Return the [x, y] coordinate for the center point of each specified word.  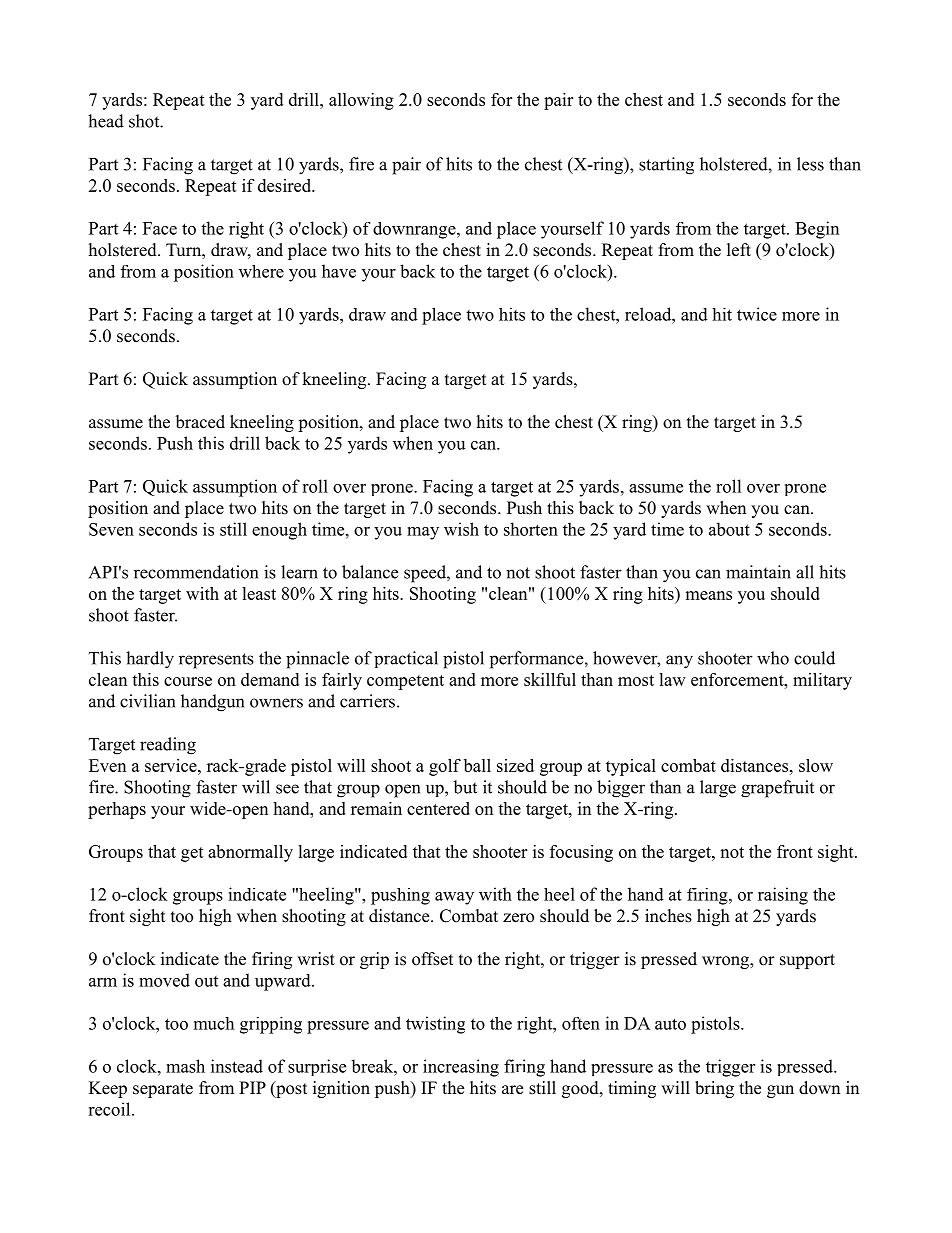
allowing [361, 101]
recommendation [196, 572]
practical [406, 659]
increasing [461, 1068]
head [106, 121]
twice [757, 314]
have [339, 271]
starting [666, 166]
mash [185, 1066]
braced [200, 422]
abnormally [250, 853]
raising [783, 896]
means [708, 595]
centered [438, 808]
